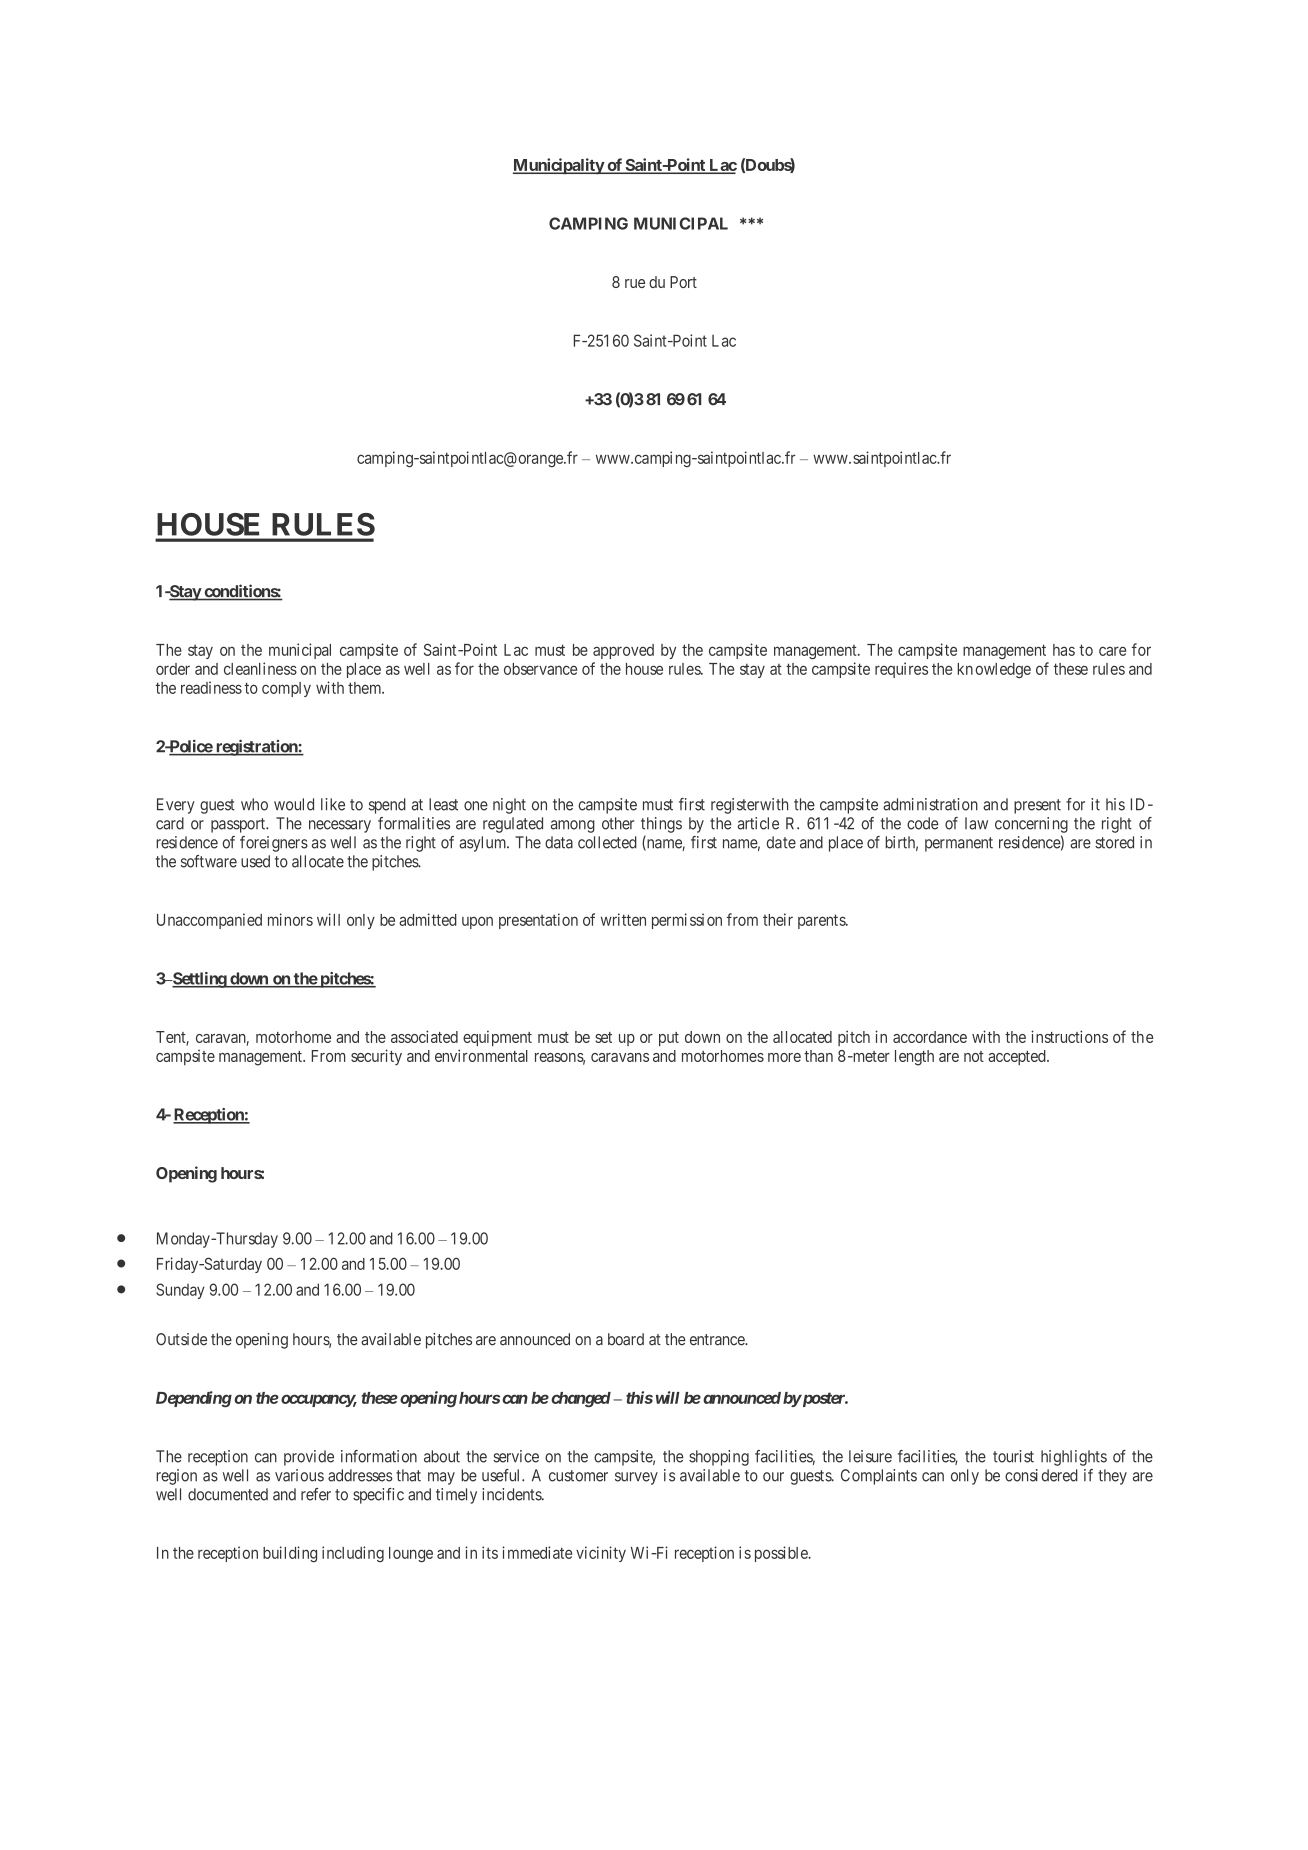  I want to click on rue, so click(635, 283).
